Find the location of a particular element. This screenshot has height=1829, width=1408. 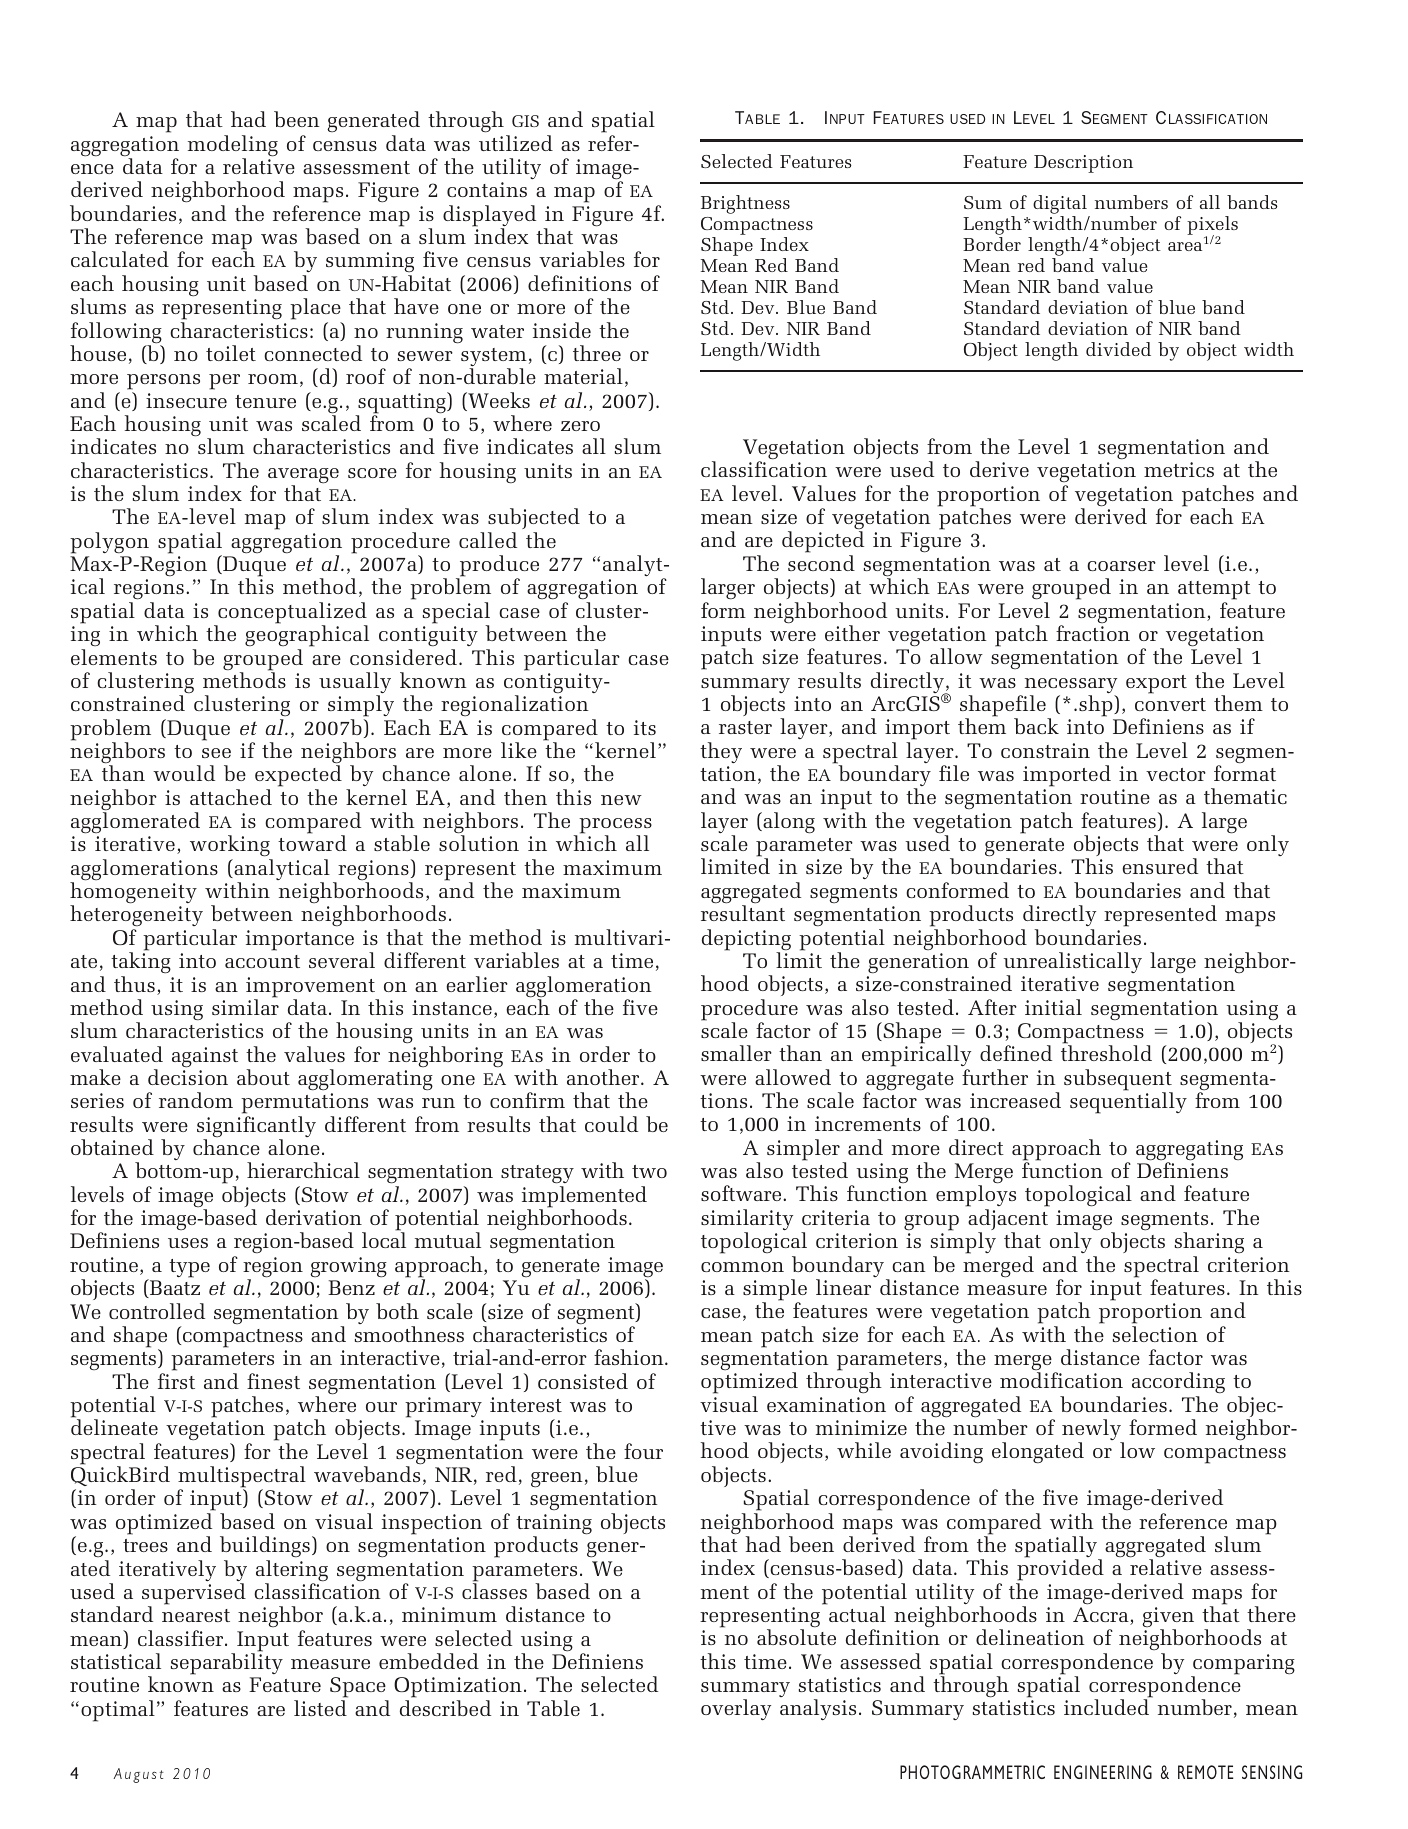

account is located at coordinates (262, 961).
